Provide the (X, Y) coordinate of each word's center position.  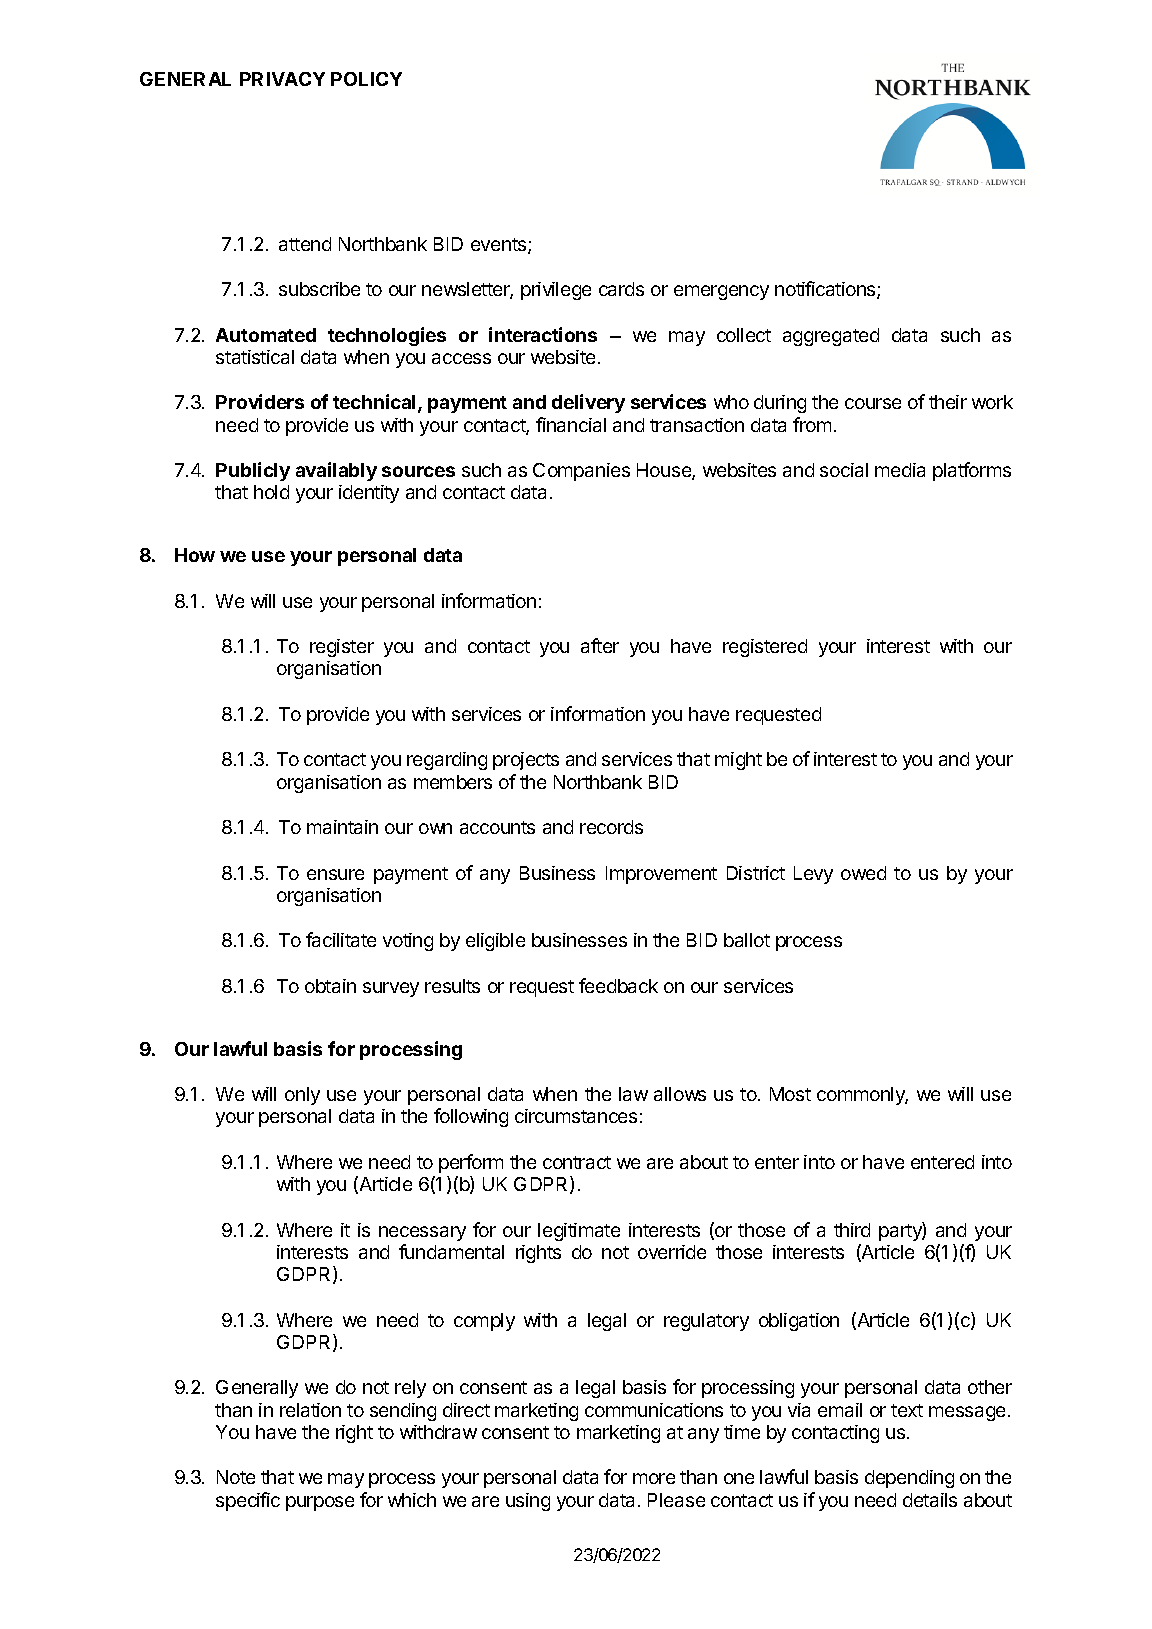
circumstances (576, 1116)
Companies (581, 472)
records (611, 827)
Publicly (253, 471)
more (654, 1478)
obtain (330, 986)
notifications (826, 290)
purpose (320, 1503)
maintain (342, 827)
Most (790, 1094)
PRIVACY (282, 79)
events (500, 246)
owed (863, 873)
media (900, 470)
